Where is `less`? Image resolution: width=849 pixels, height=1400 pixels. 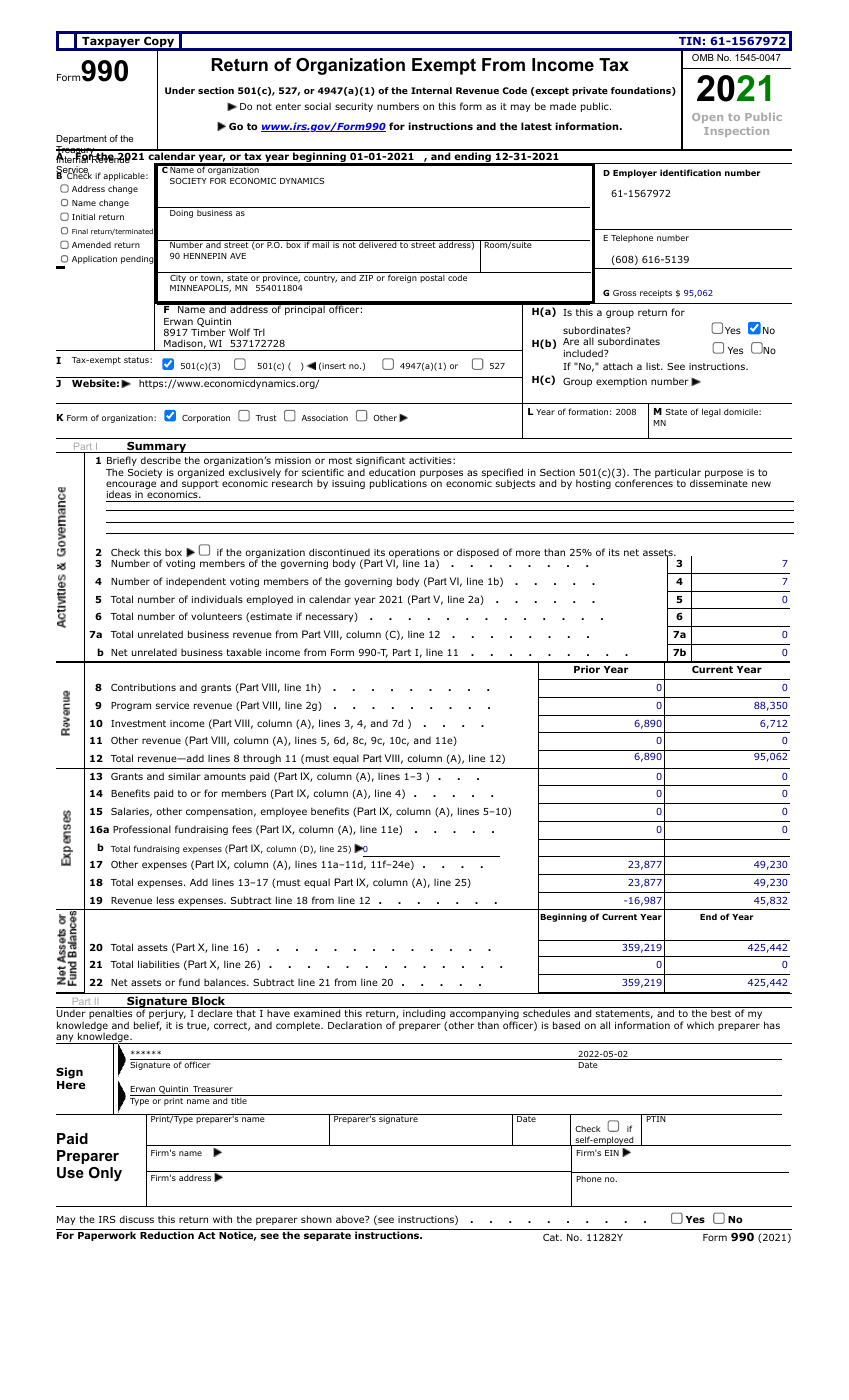
less is located at coordinates (165, 900).
